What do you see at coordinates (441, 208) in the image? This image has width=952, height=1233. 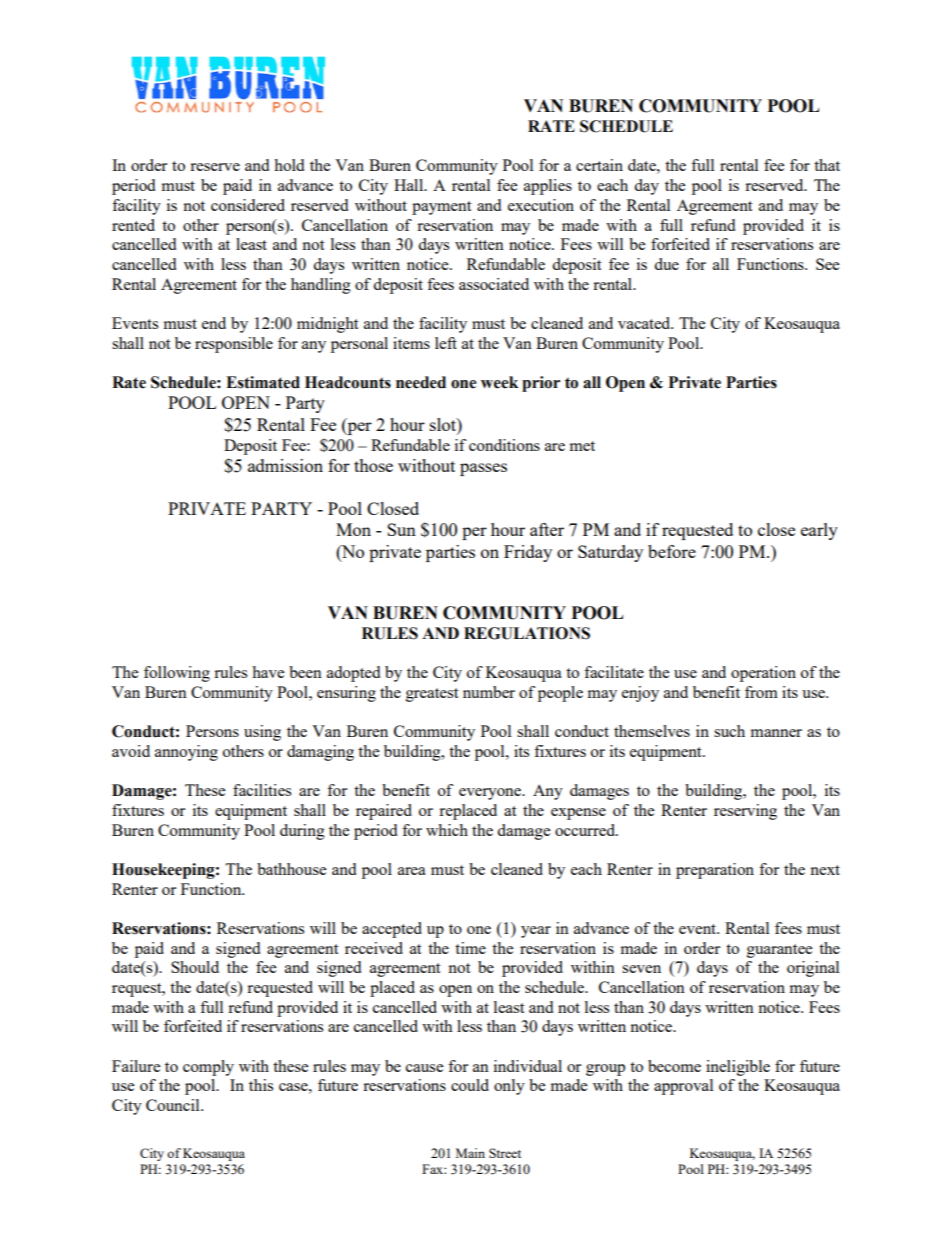 I see `payment` at bounding box center [441, 208].
